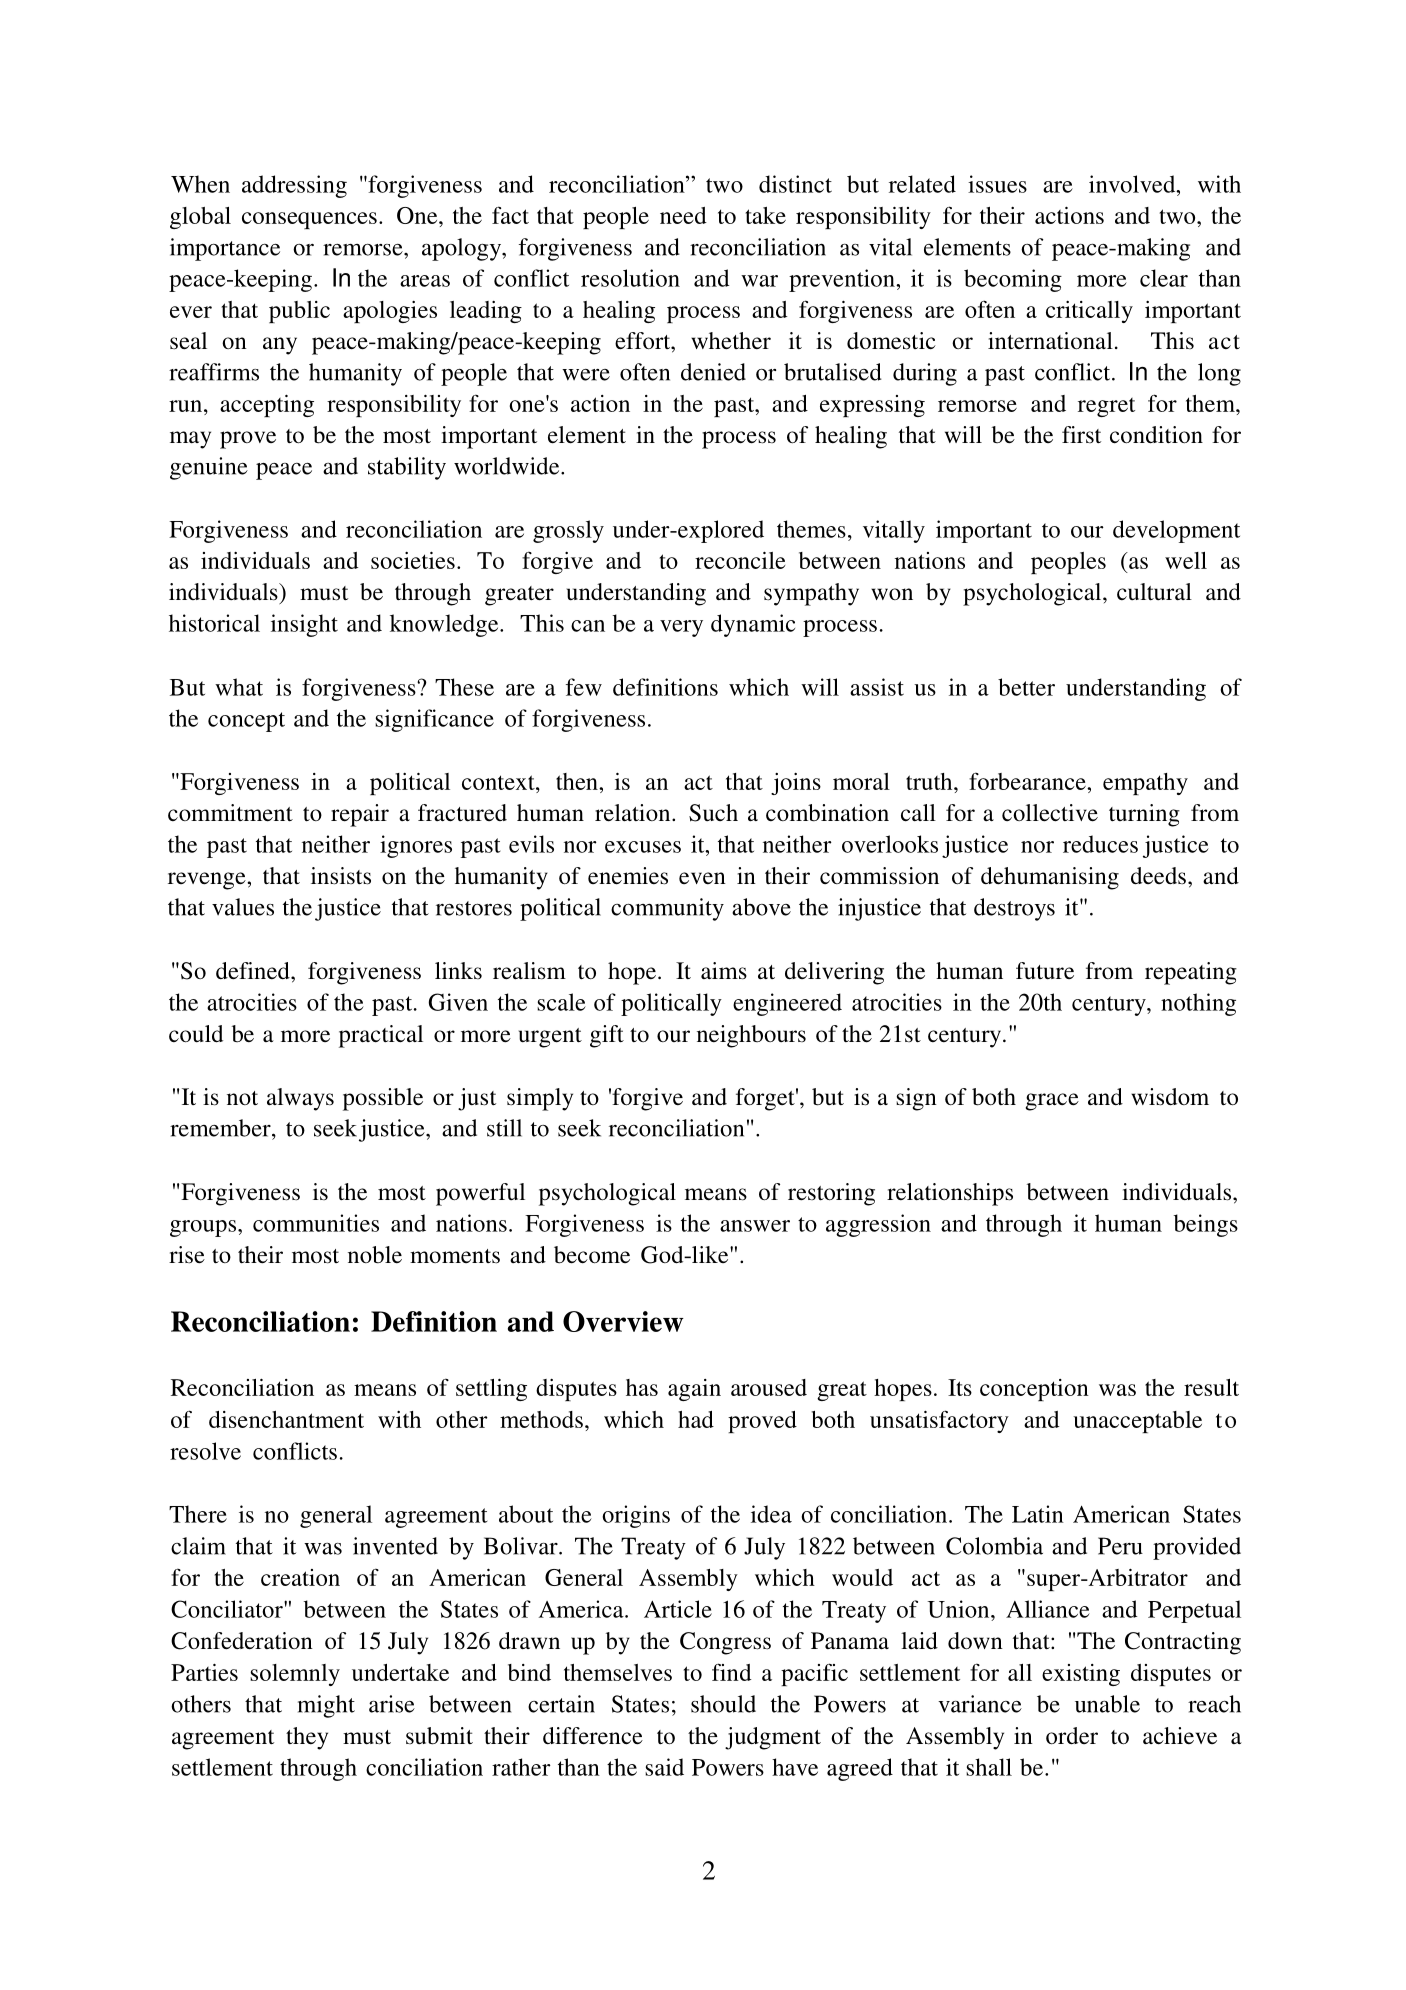 The image size is (1406, 1990). I want to click on need, so click(683, 215).
